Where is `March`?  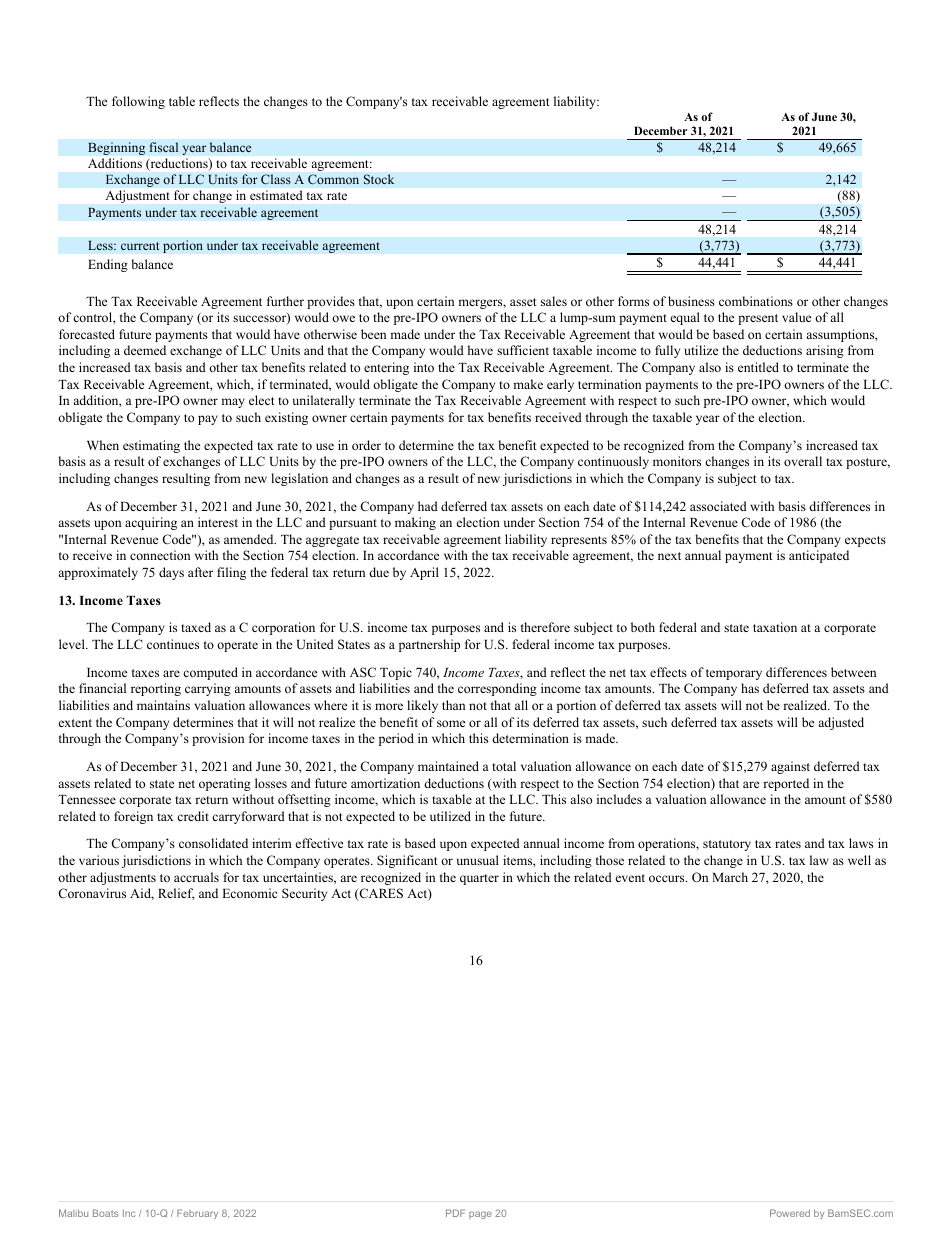
March is located at coordinates (730, 877).
